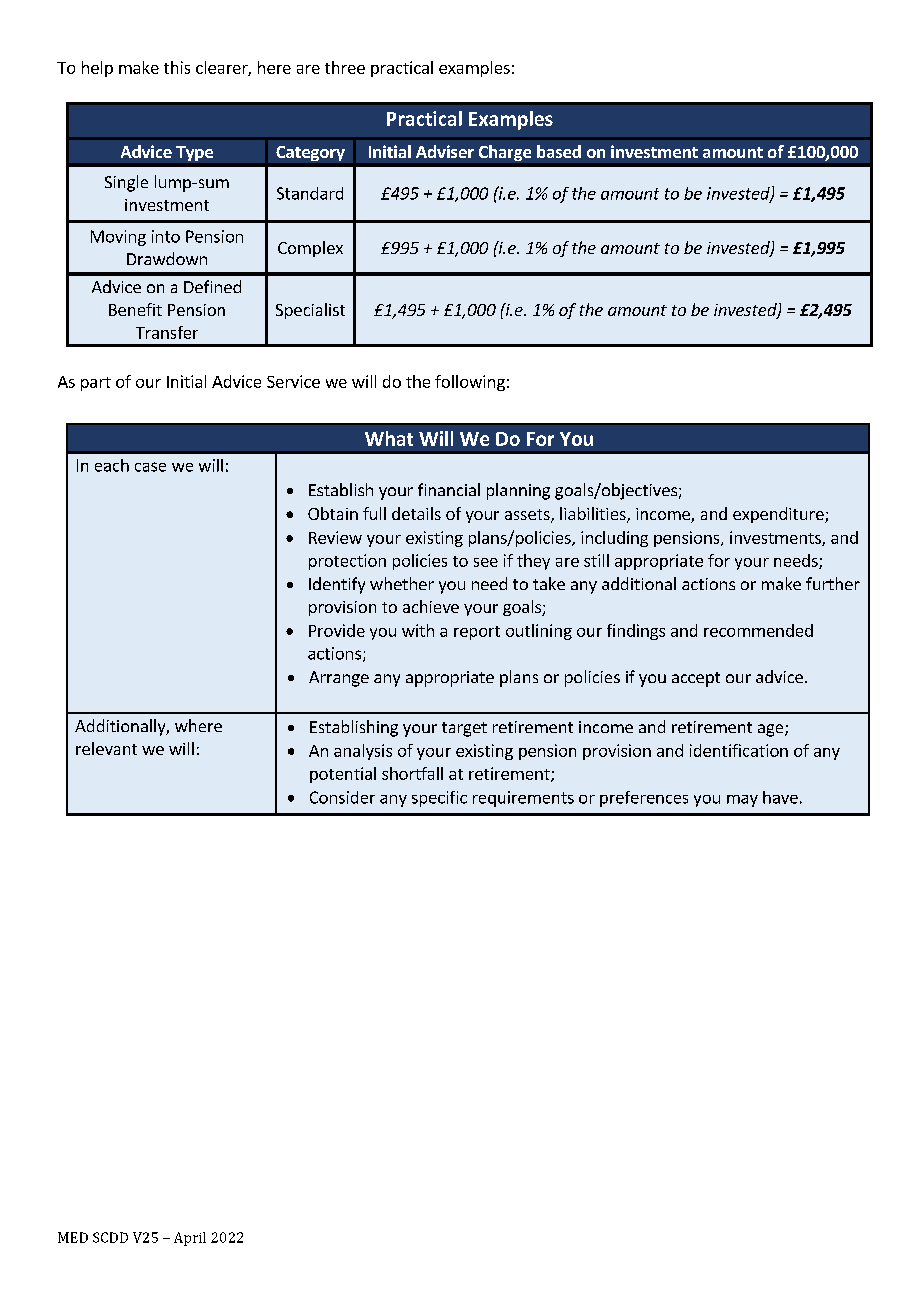 This image has width=924, height=1308. I want to click on Adviser, so click(445, 151).
